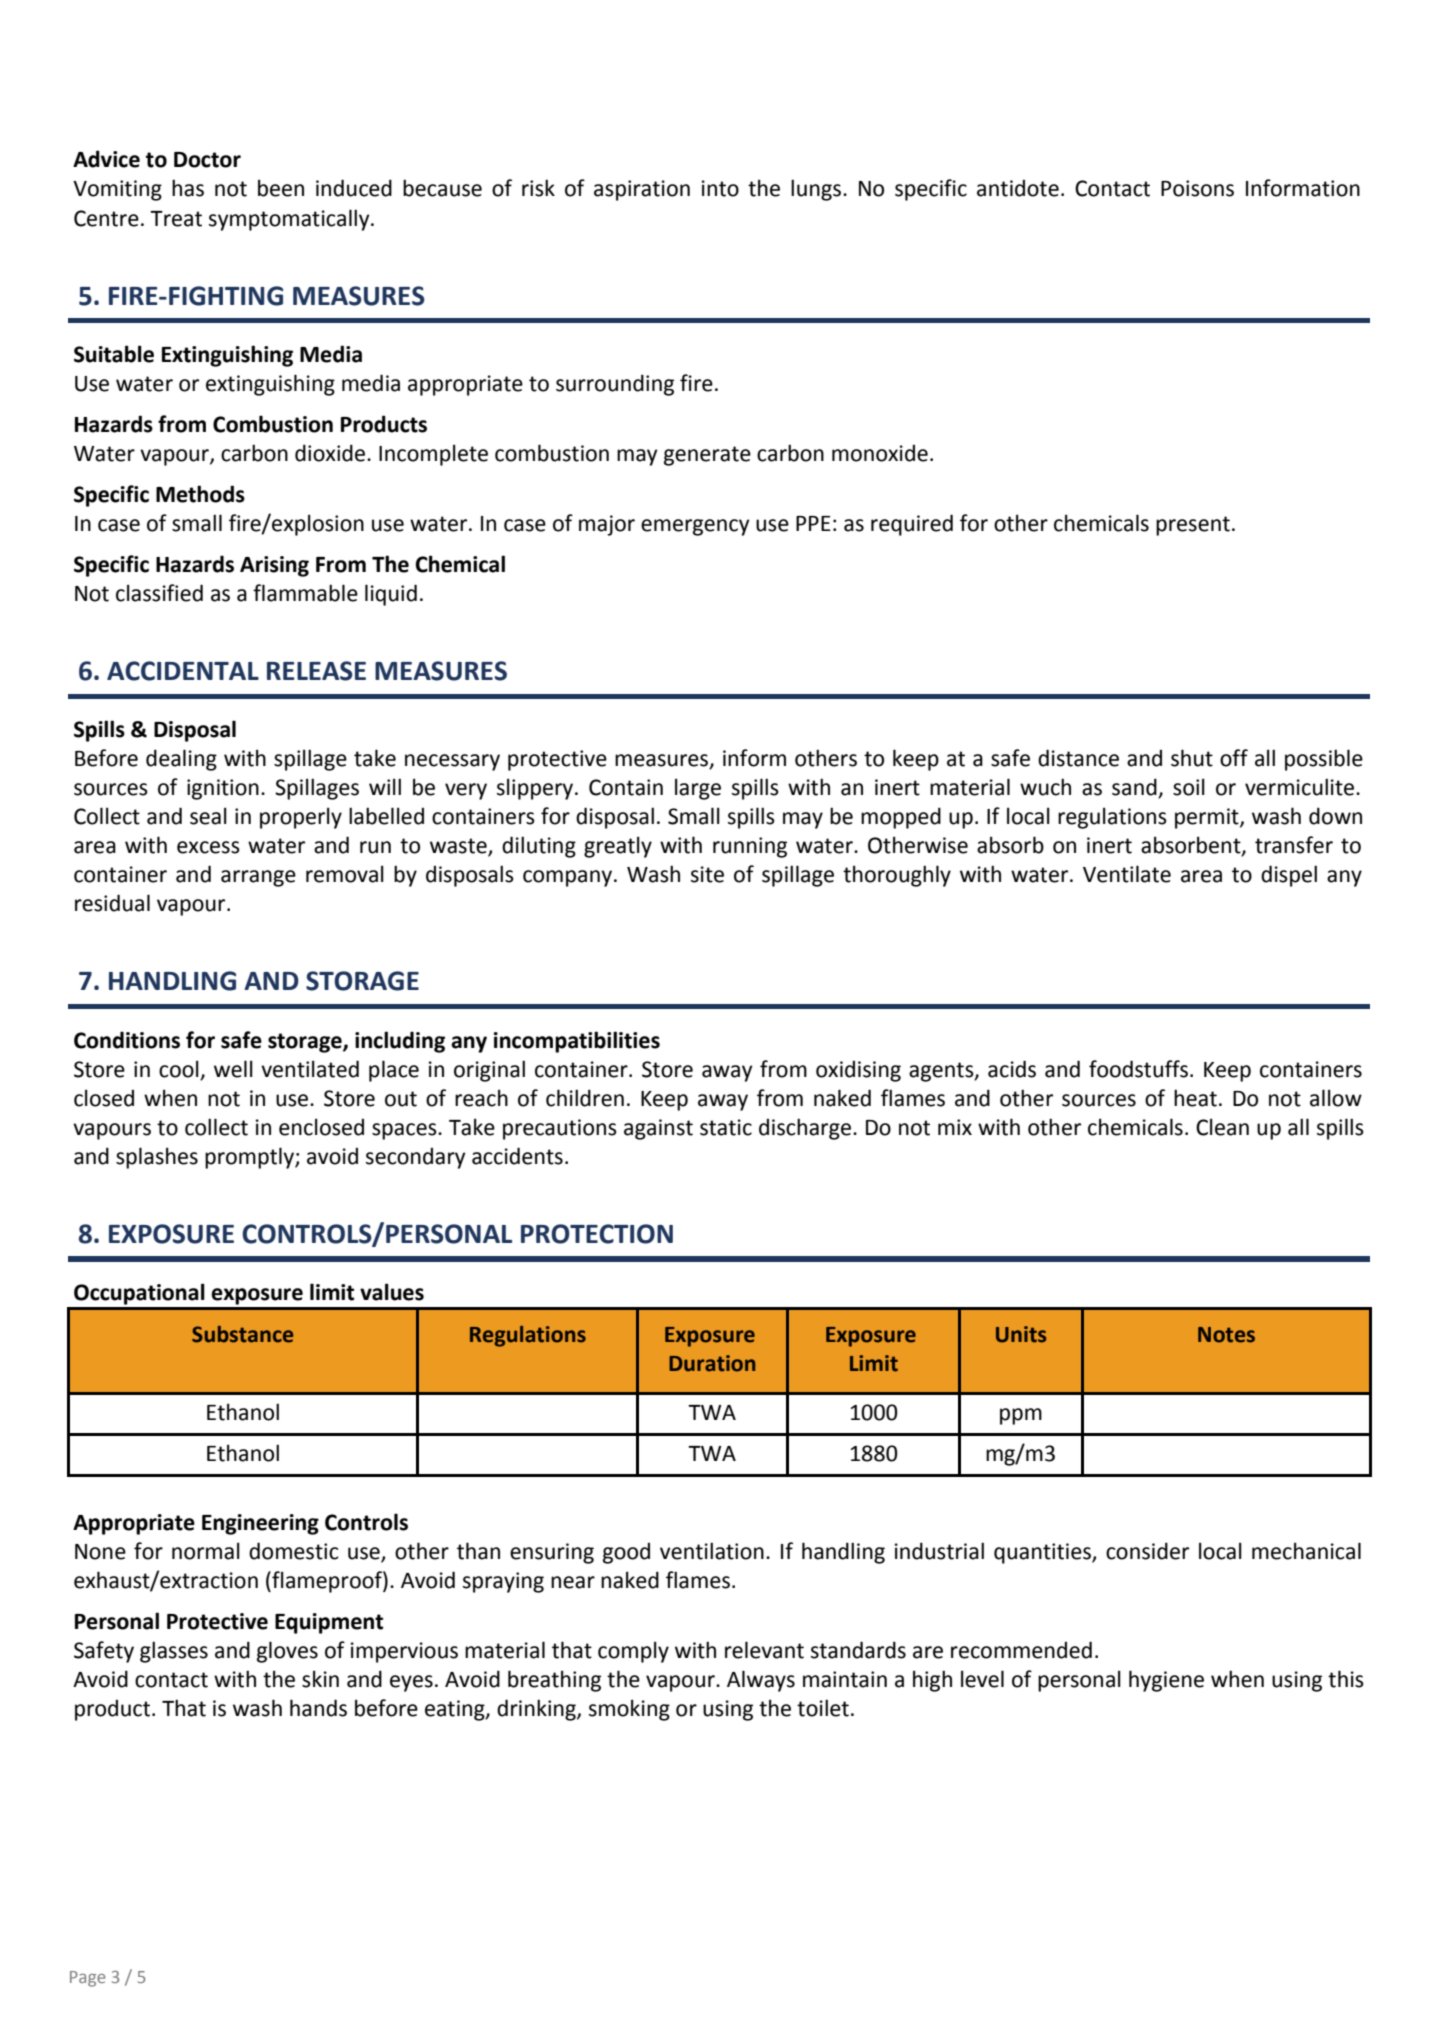 Image resolution: width=1438 pixels, height=2035 pixels. I want to click on heat, so click(1195, 1098).
